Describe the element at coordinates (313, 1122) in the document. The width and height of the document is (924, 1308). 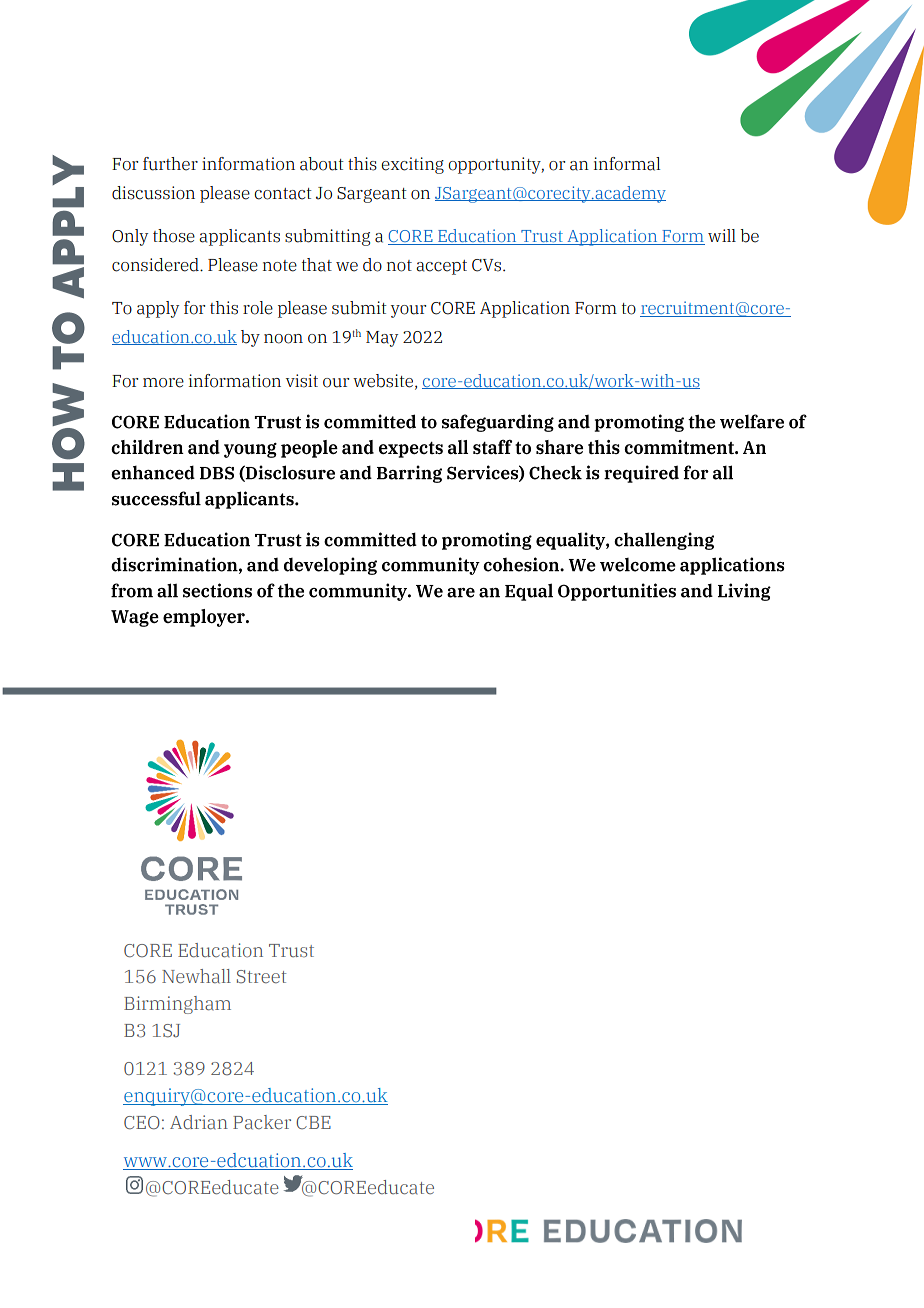
I see `CBE` at that location.
